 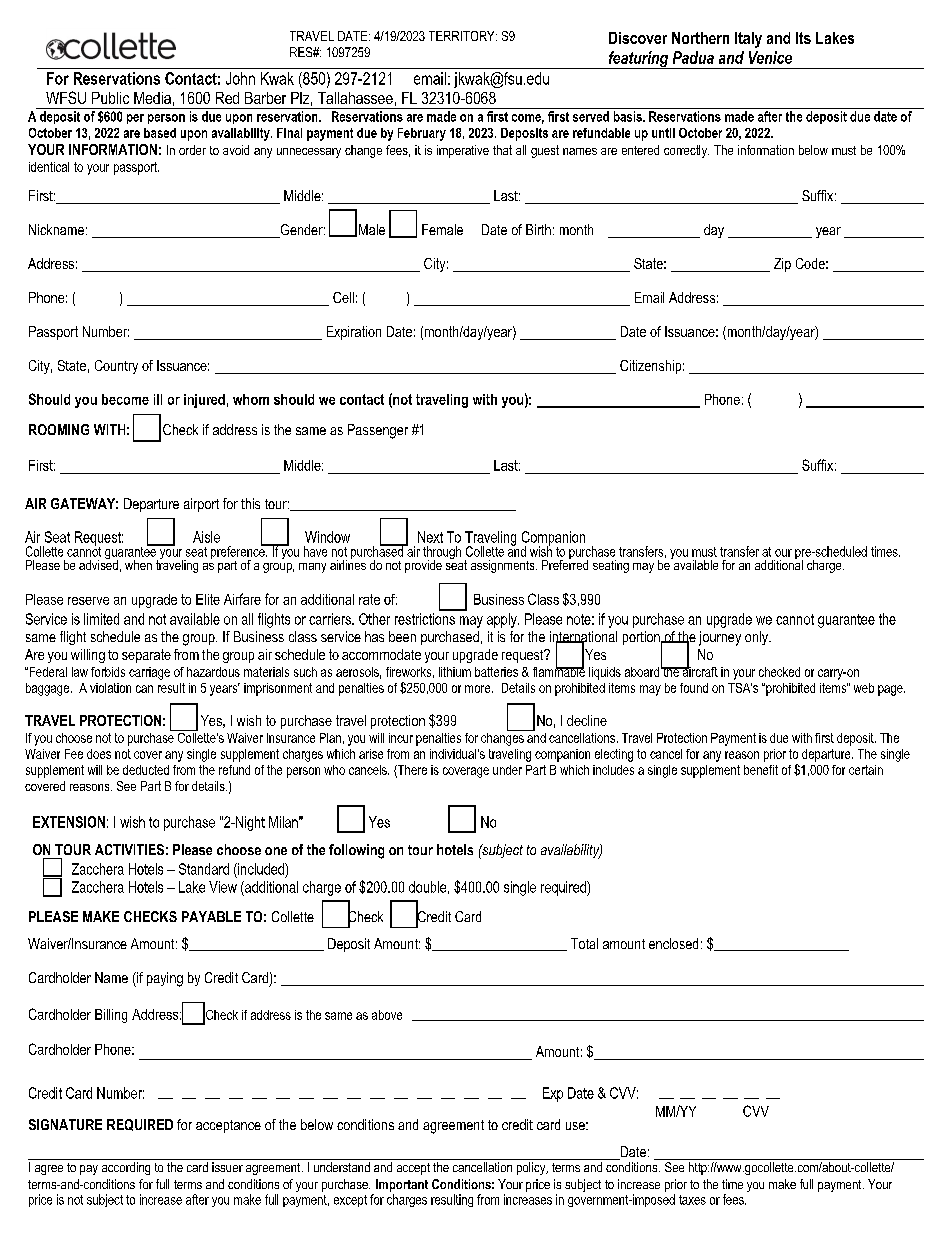 What do you see at coordinates (378, 431) in the page?
I see `Passenger` at bounding box center [378, 431].
